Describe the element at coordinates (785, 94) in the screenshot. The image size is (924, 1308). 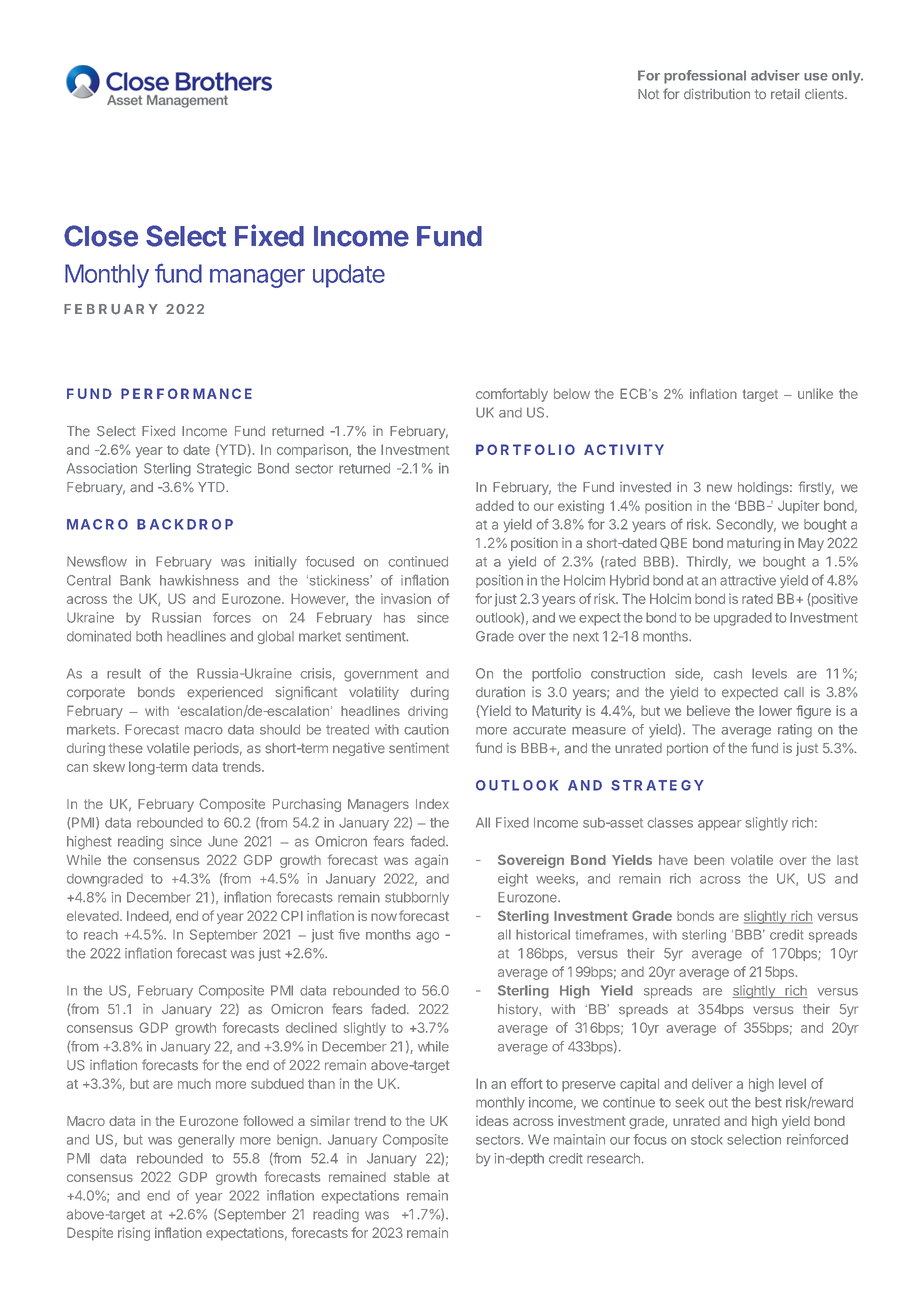
I see `retail` at that location.
